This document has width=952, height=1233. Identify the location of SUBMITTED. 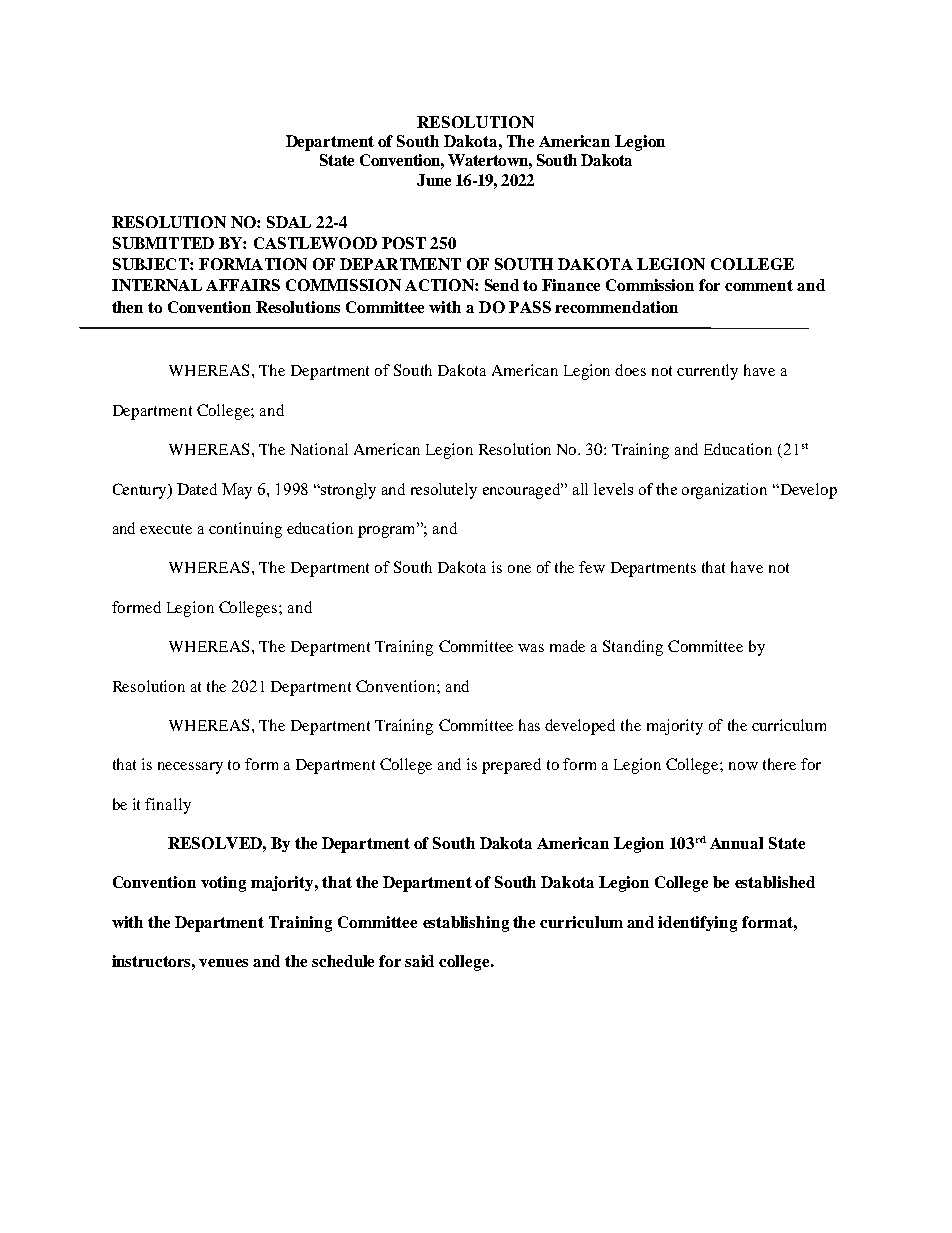
(163, 243).
